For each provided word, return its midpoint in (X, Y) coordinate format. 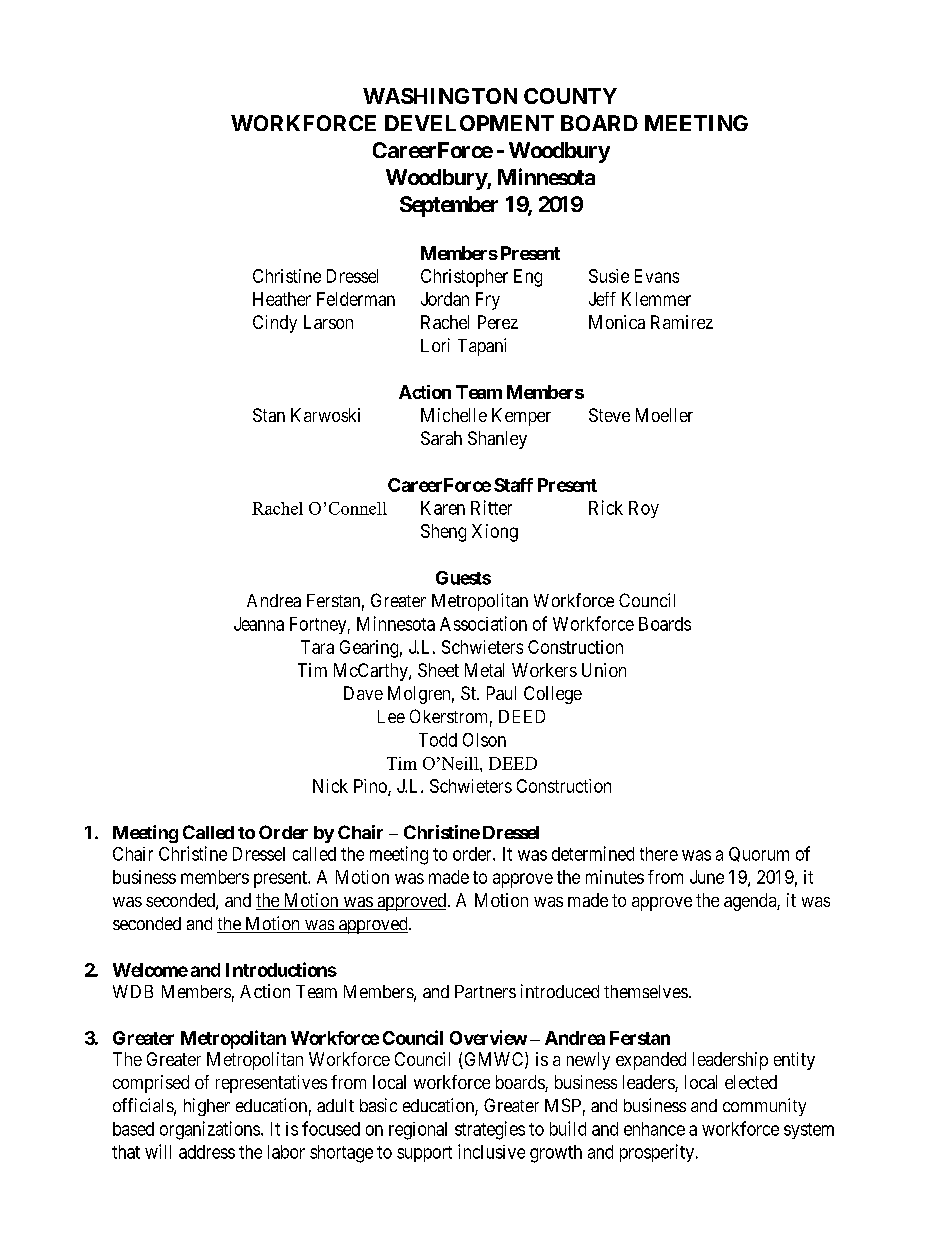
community (764, 1107)
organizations (210, 1130)
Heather (282, 299)
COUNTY (570, 96)
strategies (490, 1130)
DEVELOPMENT (469, 123)
